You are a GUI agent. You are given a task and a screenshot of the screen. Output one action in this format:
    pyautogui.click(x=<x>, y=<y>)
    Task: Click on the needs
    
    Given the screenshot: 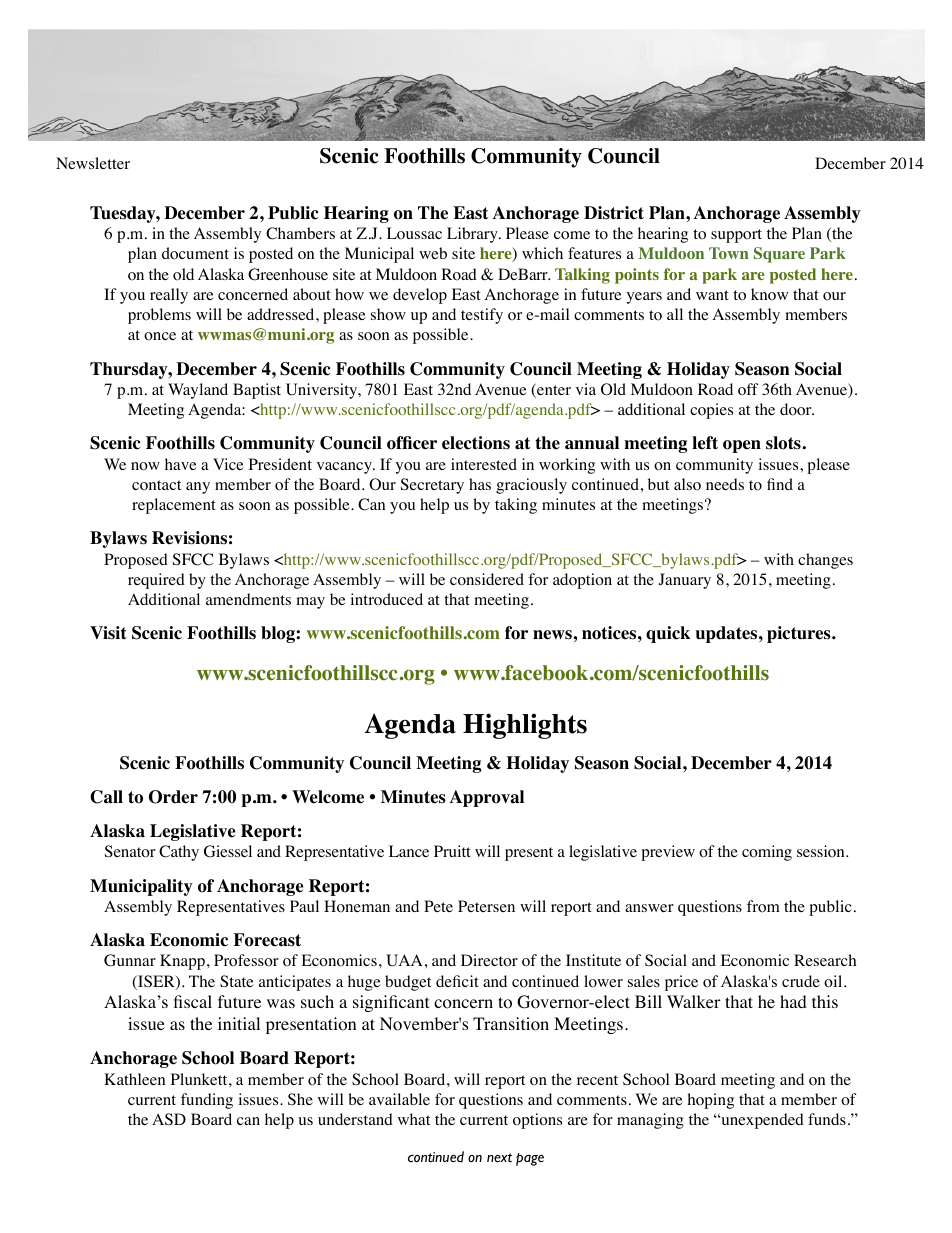 What is the action you would take?
    pyautogui.click(x=725, y=484)
